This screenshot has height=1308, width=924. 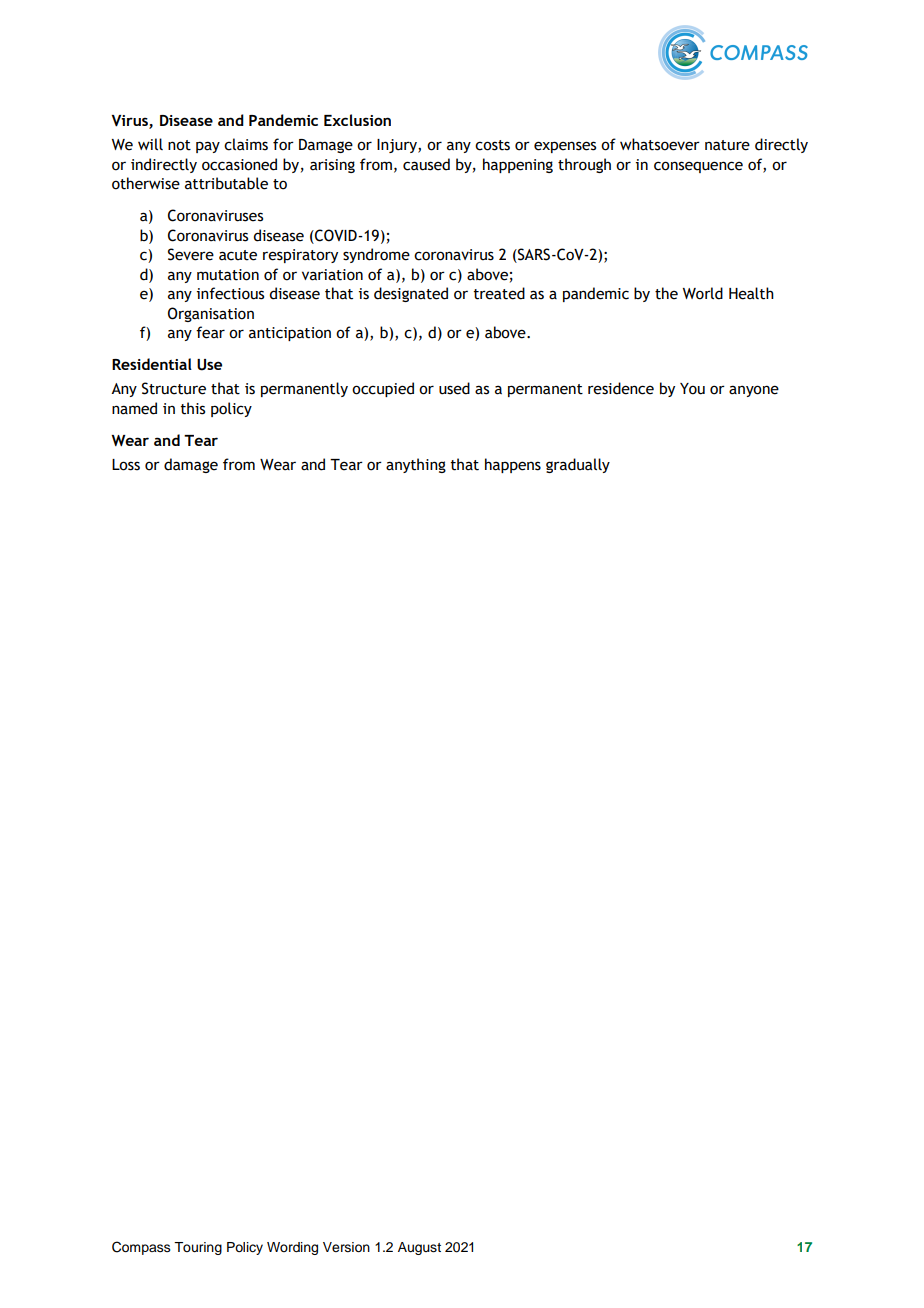 I want to click on August, so click(x=419, y=1248).
